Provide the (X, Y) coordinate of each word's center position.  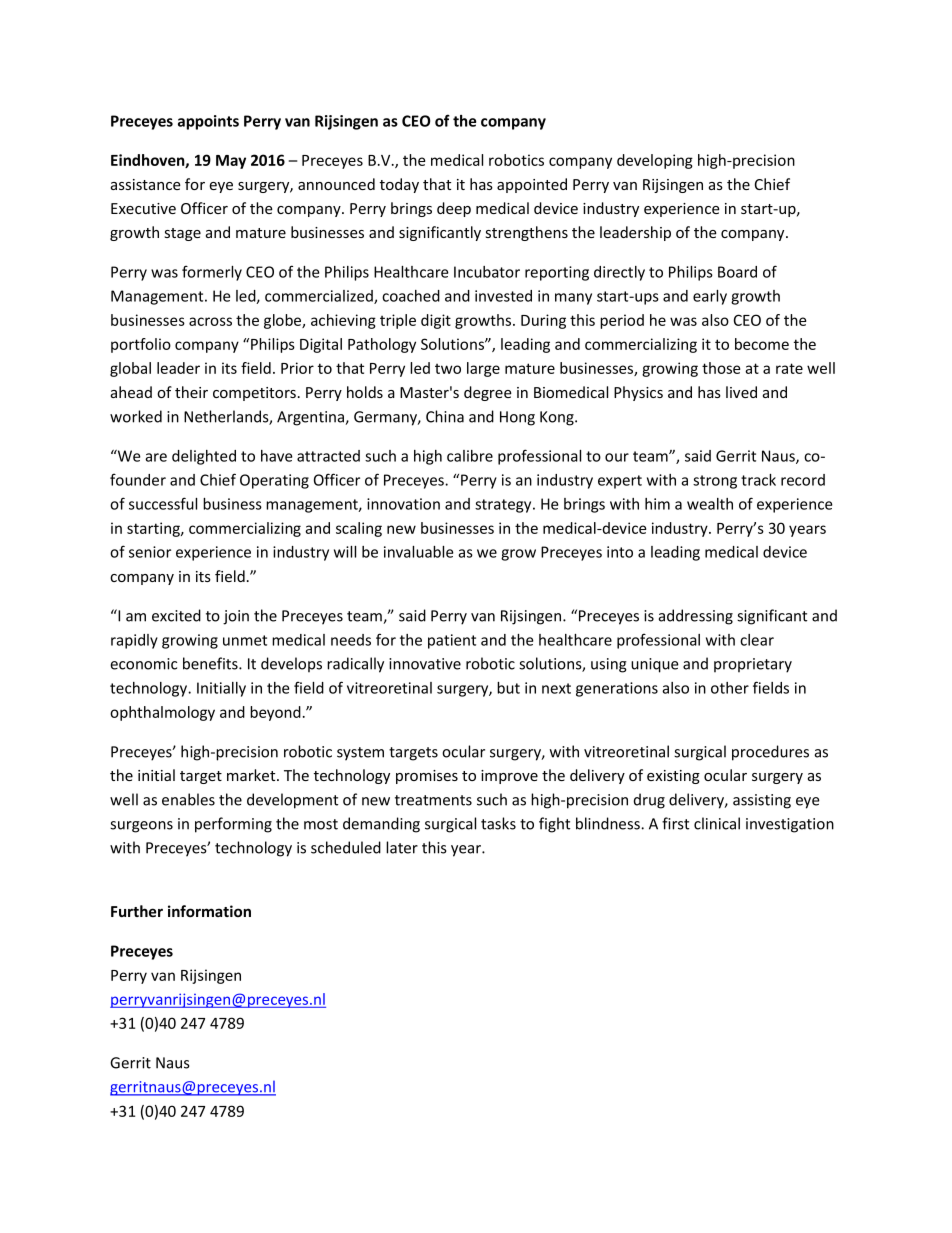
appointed (532, 185)
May (231, 162)
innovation (403, 504)
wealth (710, 504)
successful (163, 503)
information (209, 911)
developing (655, 161)
